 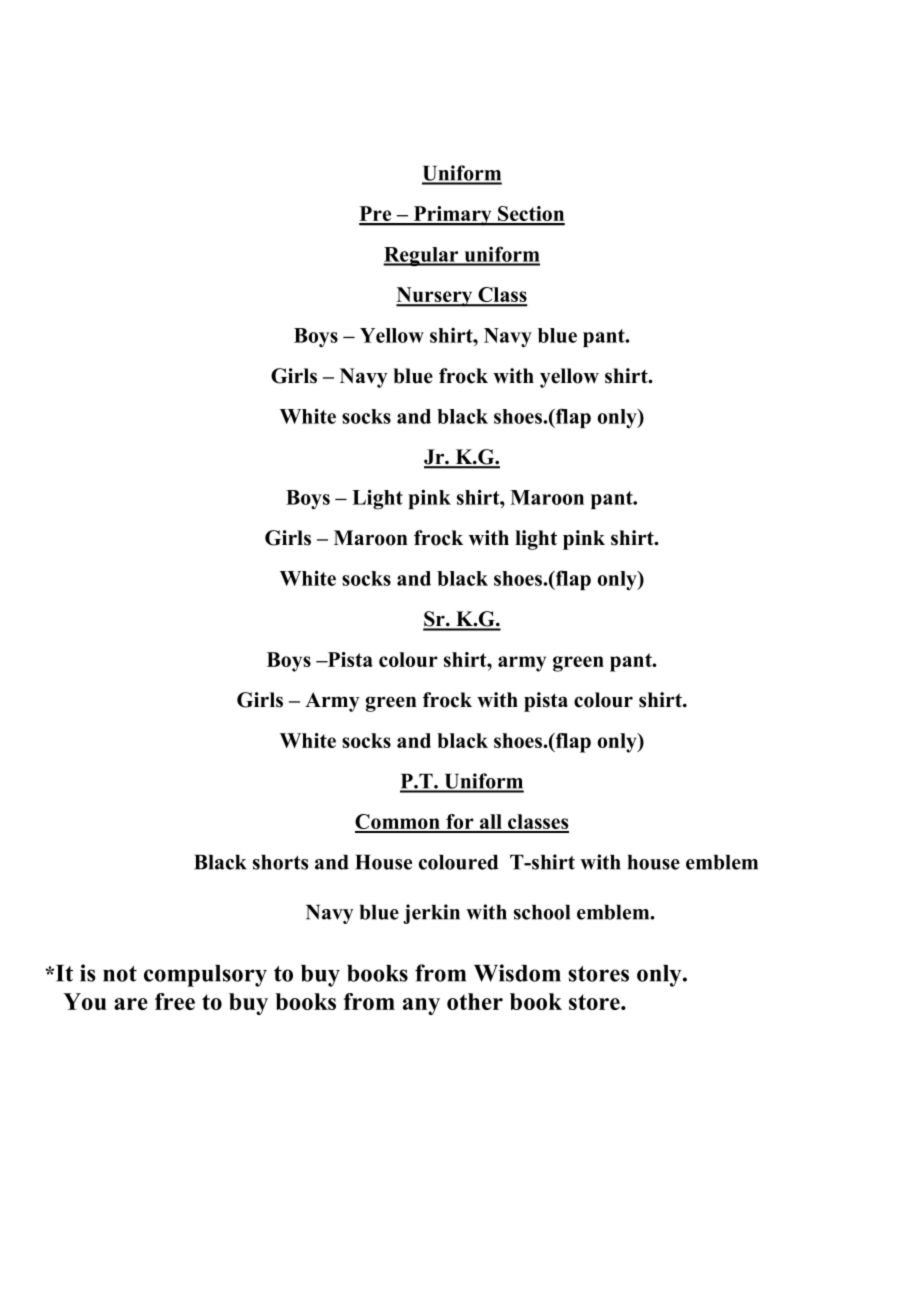 I want to click on Nursery, so click(x=435, y=297).
